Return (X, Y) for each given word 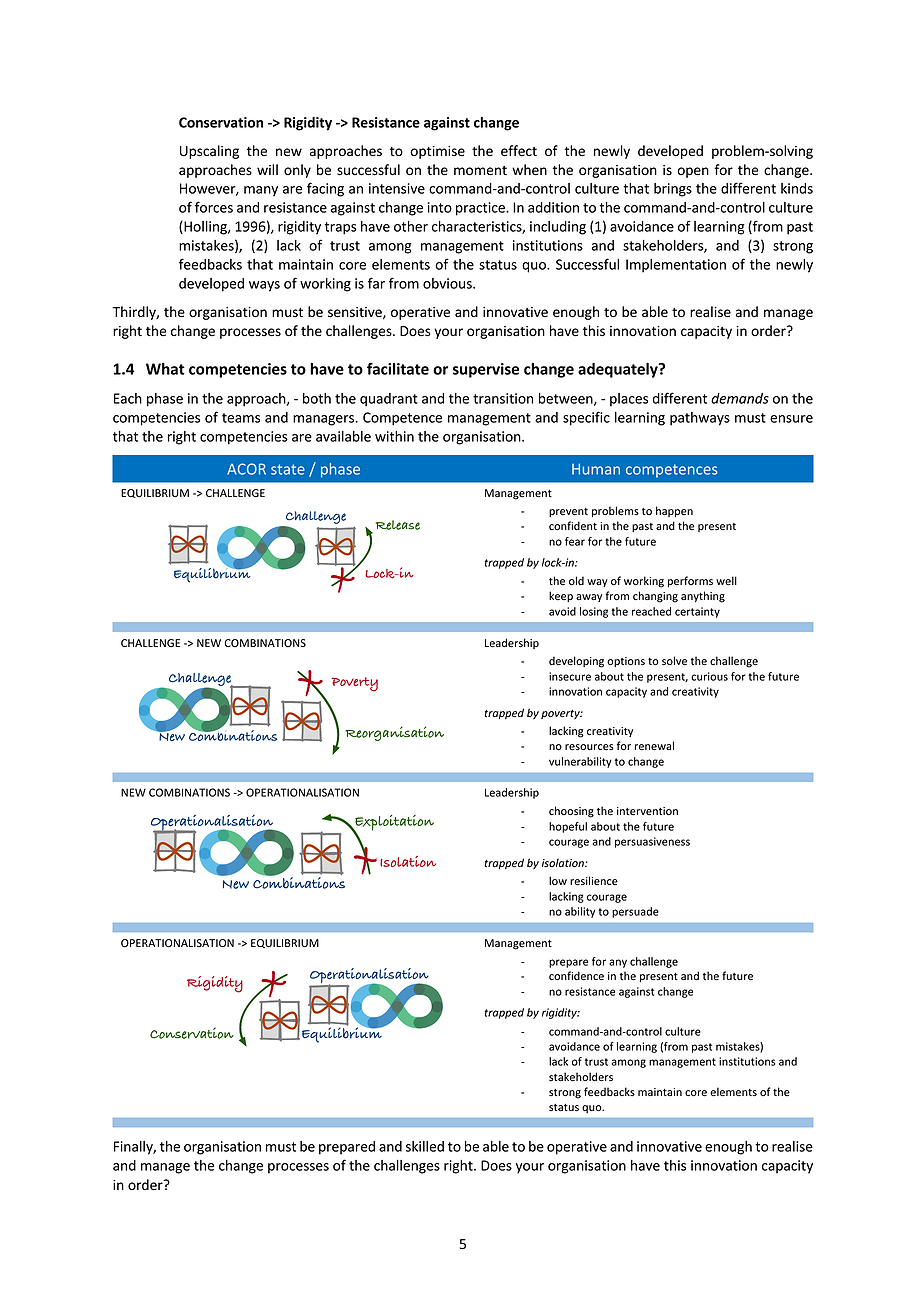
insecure (570, 676)
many (261, 191)
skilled (425, 1146)
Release (398, 525)
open (693, 172)
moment (480, 171)
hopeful (568, 827)
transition (503, 398)
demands (740, 398)
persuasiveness (652, 842)
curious (709, 676)
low (558, 880)
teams (241, 418)
